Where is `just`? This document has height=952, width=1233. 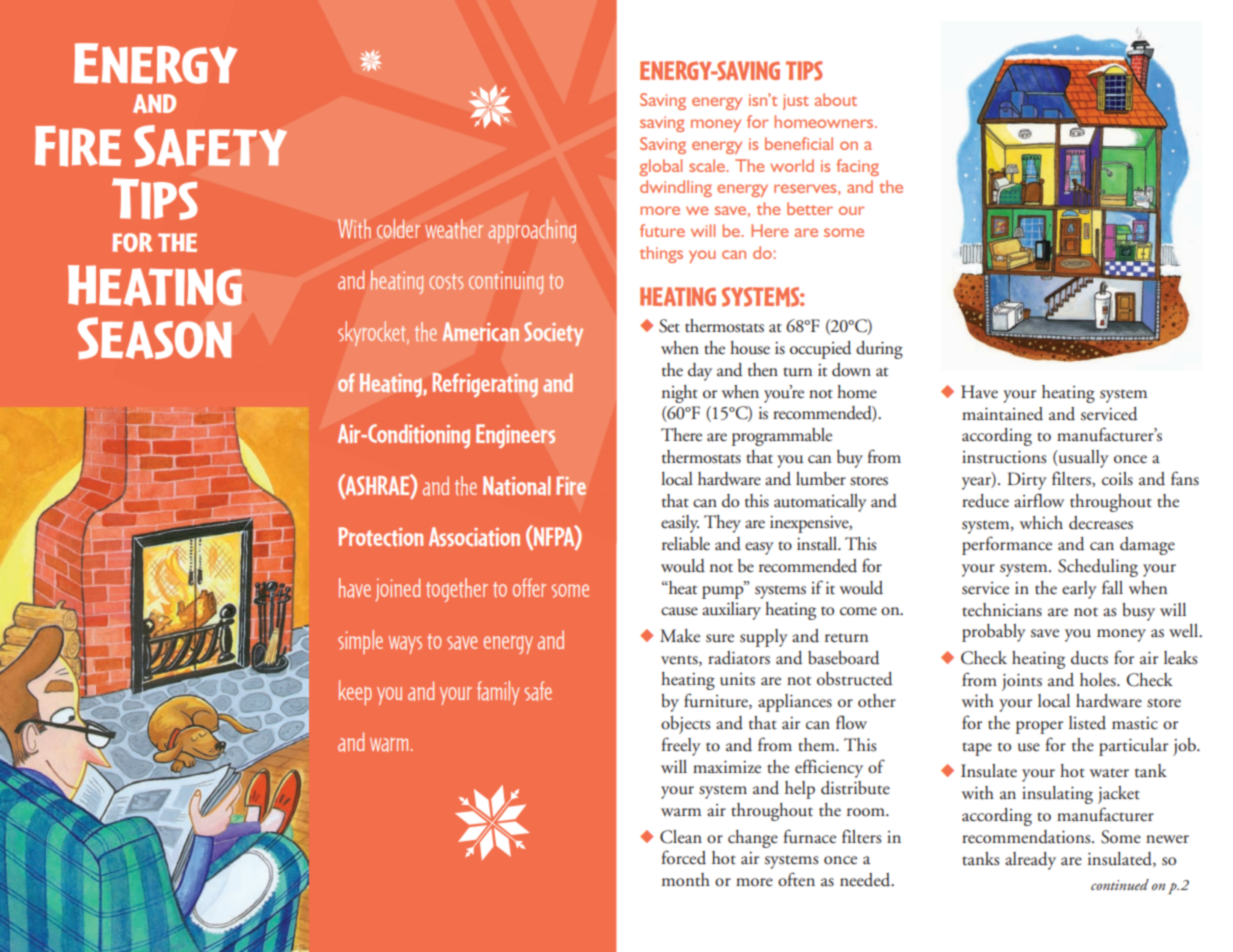 just is located at coordinates (796, 102).
